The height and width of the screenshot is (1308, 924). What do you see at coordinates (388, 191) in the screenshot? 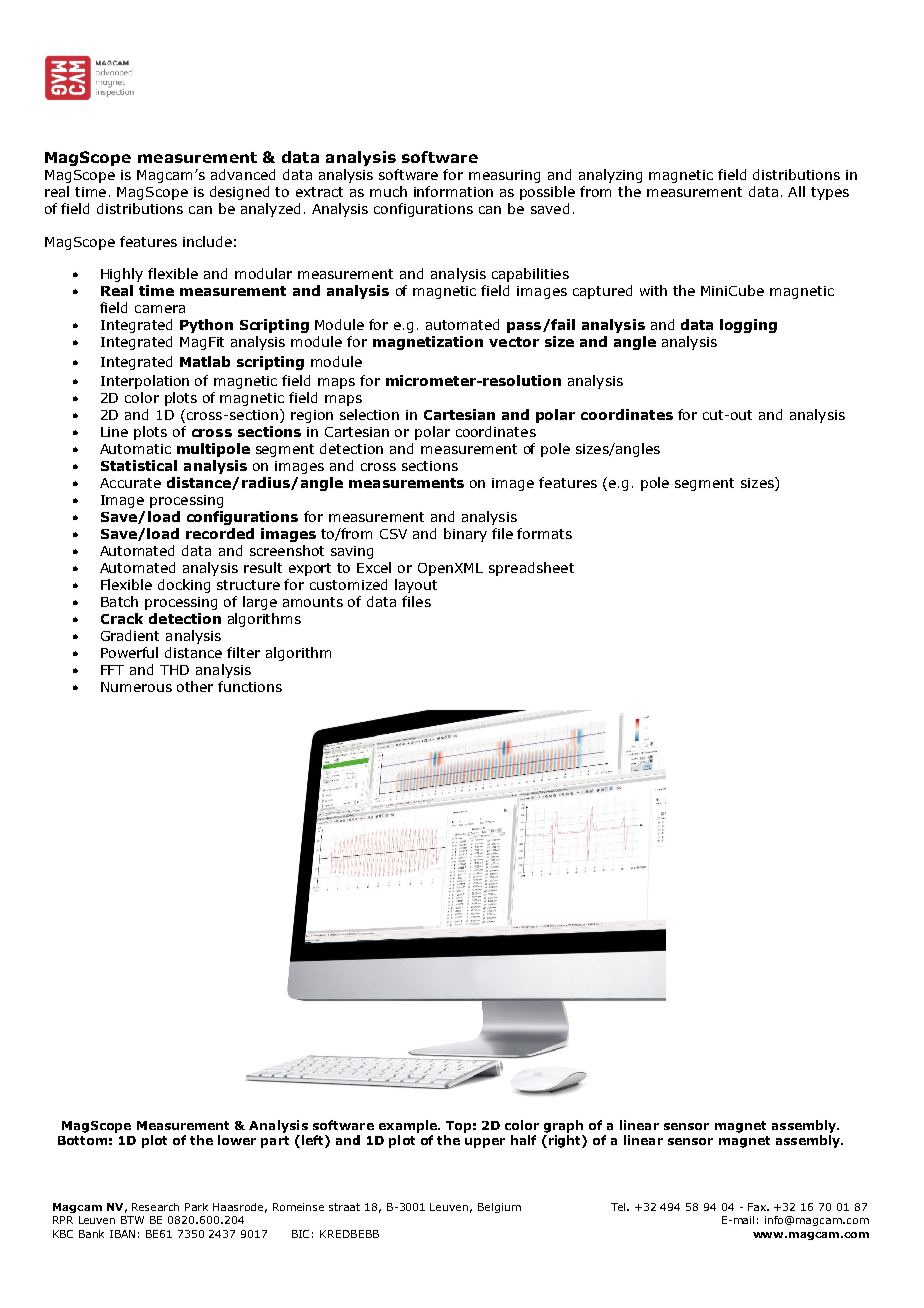
I see `much` at bounding box center [388, 191].
